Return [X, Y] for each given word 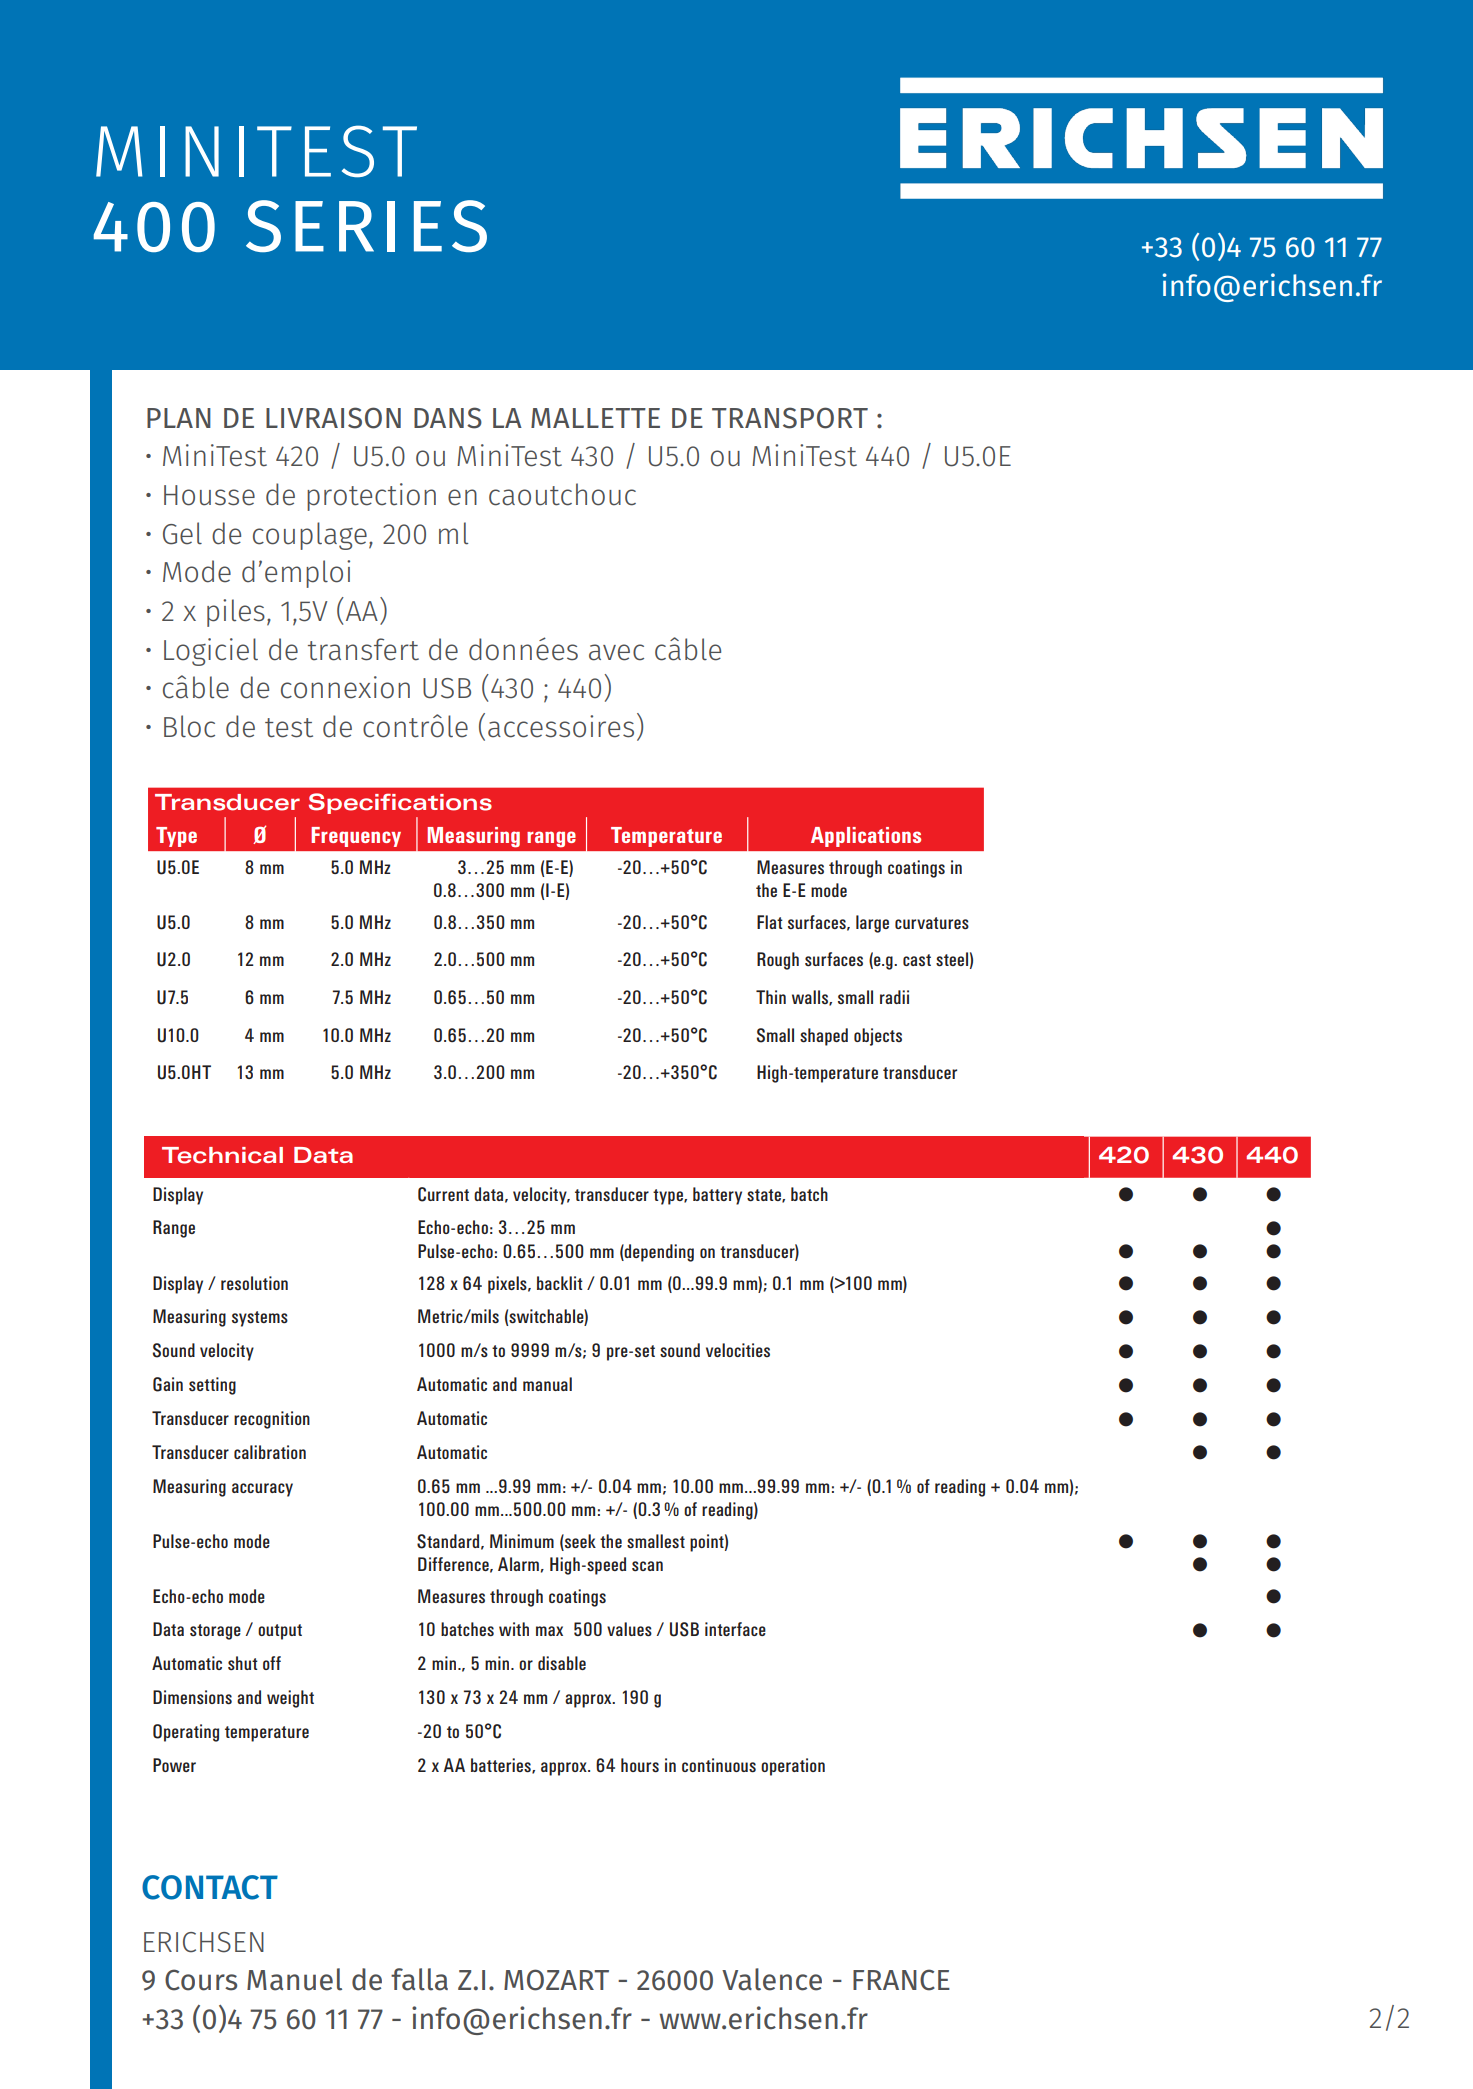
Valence [772, 1979]
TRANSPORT [790, 418]
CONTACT [210, 1887]
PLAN [179, 418]
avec [616, 652]
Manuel [294, 1979]
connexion [345, 687]
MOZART [556, 1980]
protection [371, 497]
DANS [448, 418]
